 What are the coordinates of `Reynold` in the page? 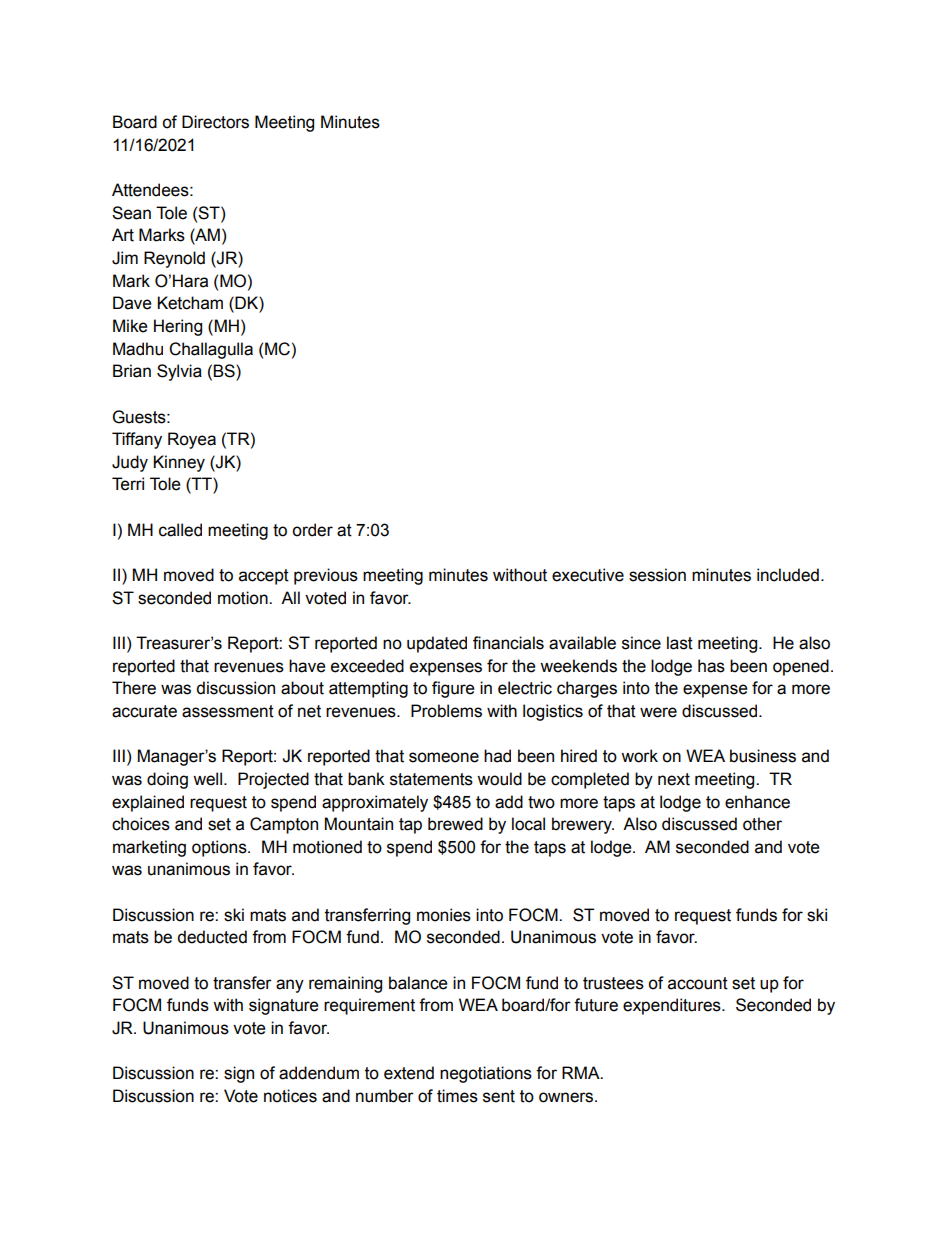 It's located at (174, 259).
